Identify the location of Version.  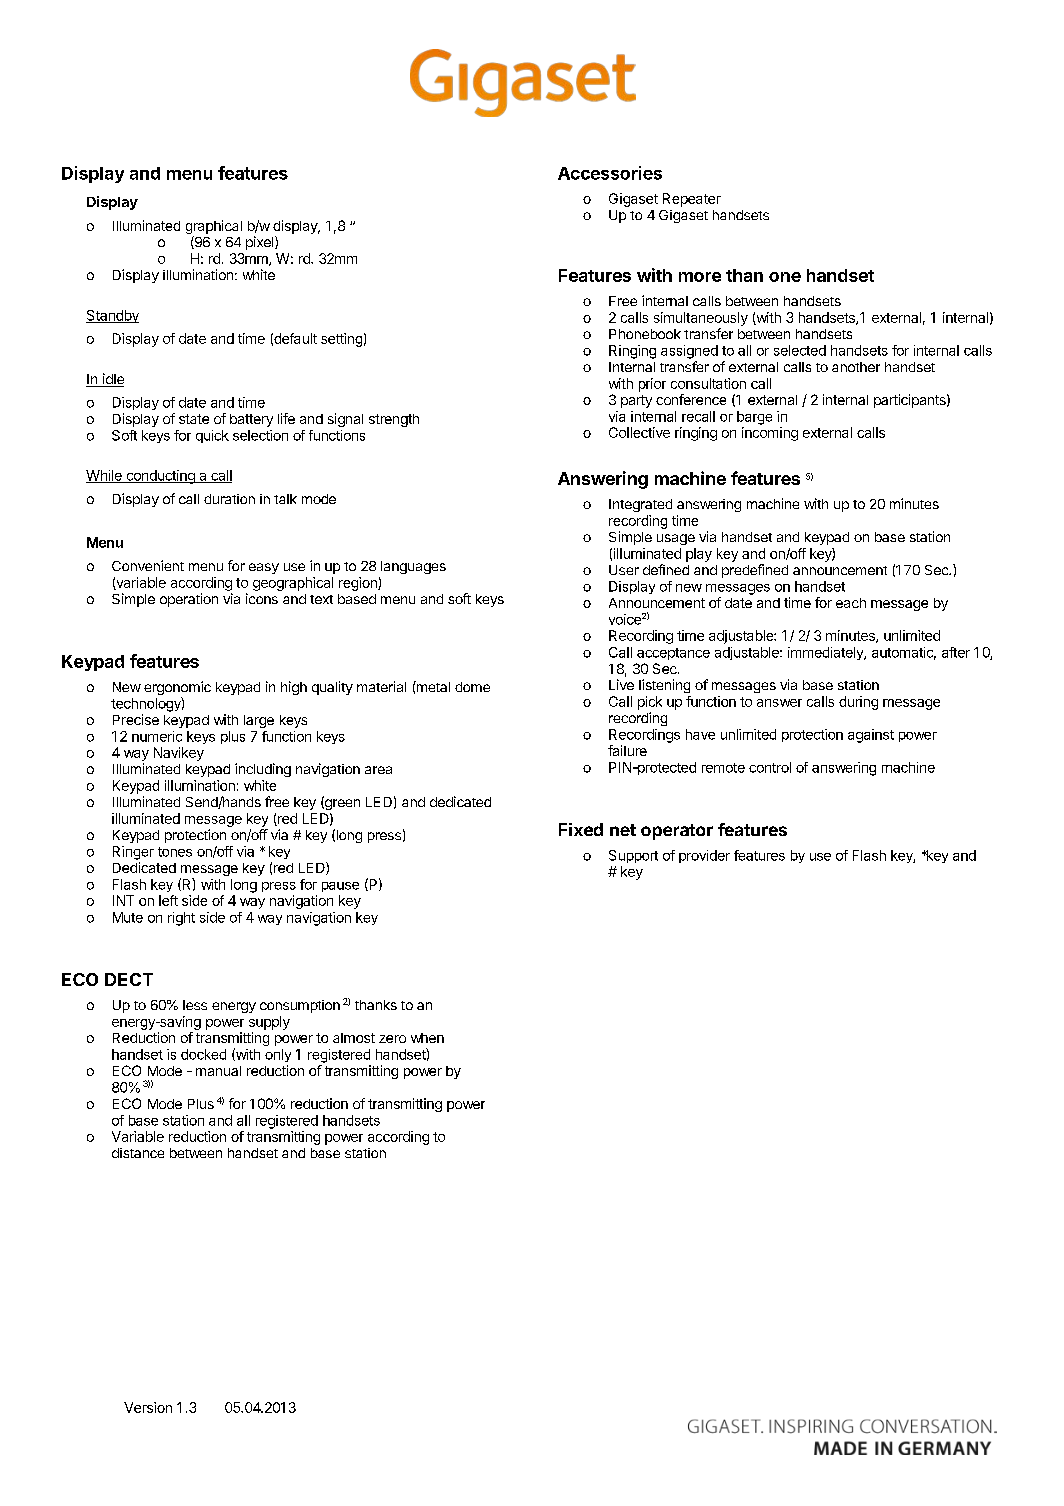
(148, 1407).
